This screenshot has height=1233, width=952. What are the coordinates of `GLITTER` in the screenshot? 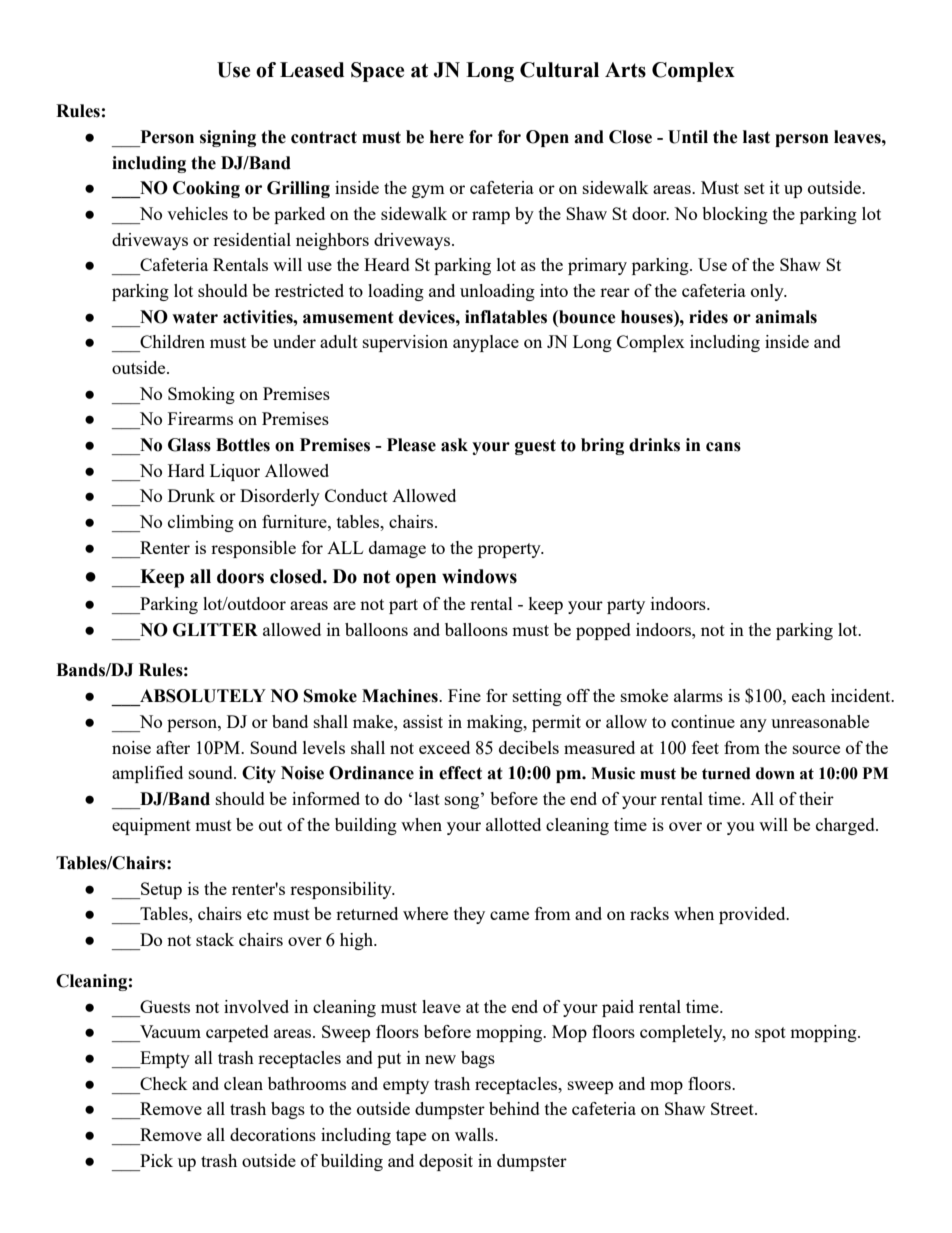 It's located at (215, 630).
